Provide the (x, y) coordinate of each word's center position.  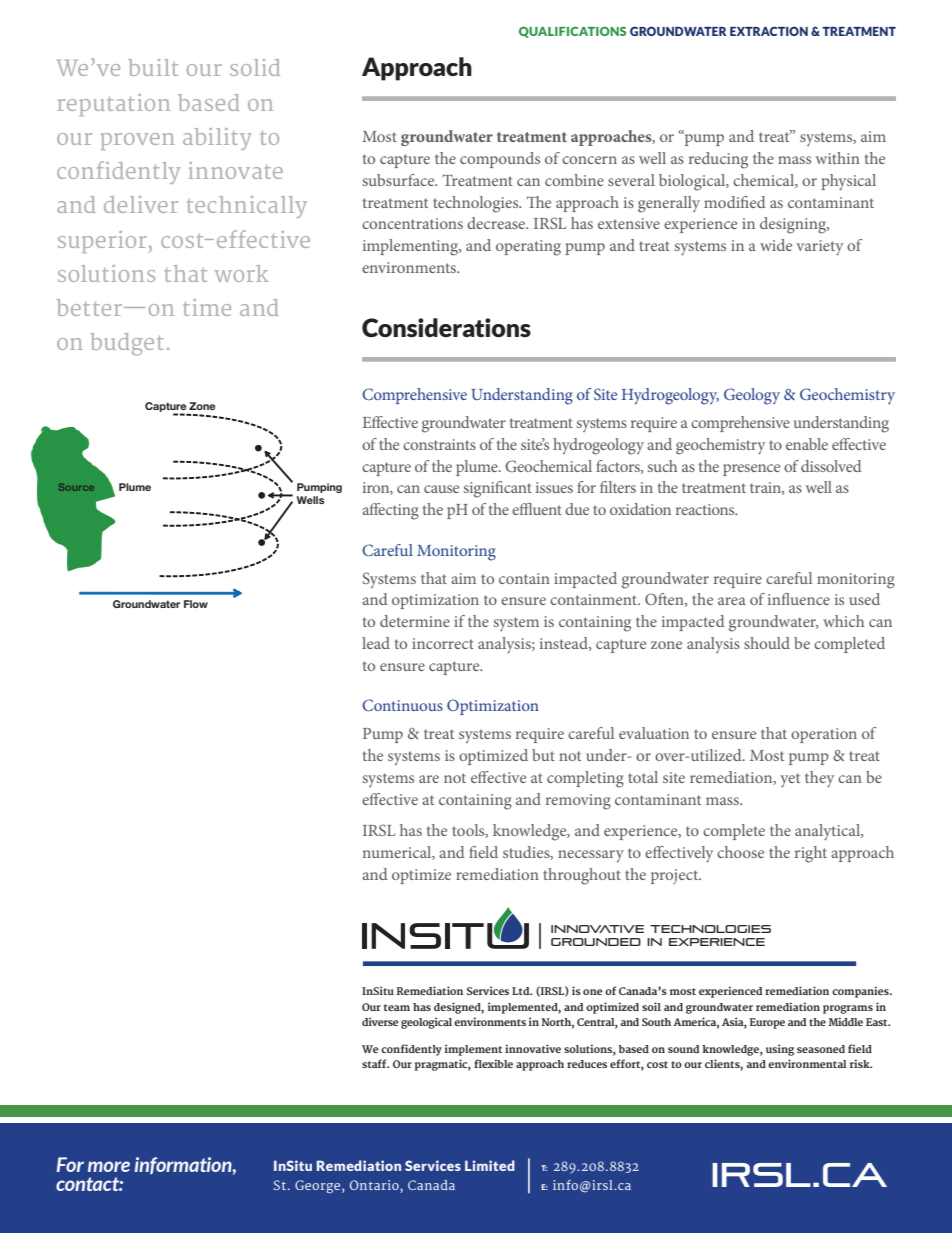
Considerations (446, 327)
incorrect (443, 643)
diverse (380, 1021)
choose (740, 852)
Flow (196, 604)
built (153, 67)
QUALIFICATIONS (572, 32)
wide (776, 245)
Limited (490, 1165)
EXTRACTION (769, 31)
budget (127, 344)
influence (799, 599)
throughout (582, 876)
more (109, 1166)
